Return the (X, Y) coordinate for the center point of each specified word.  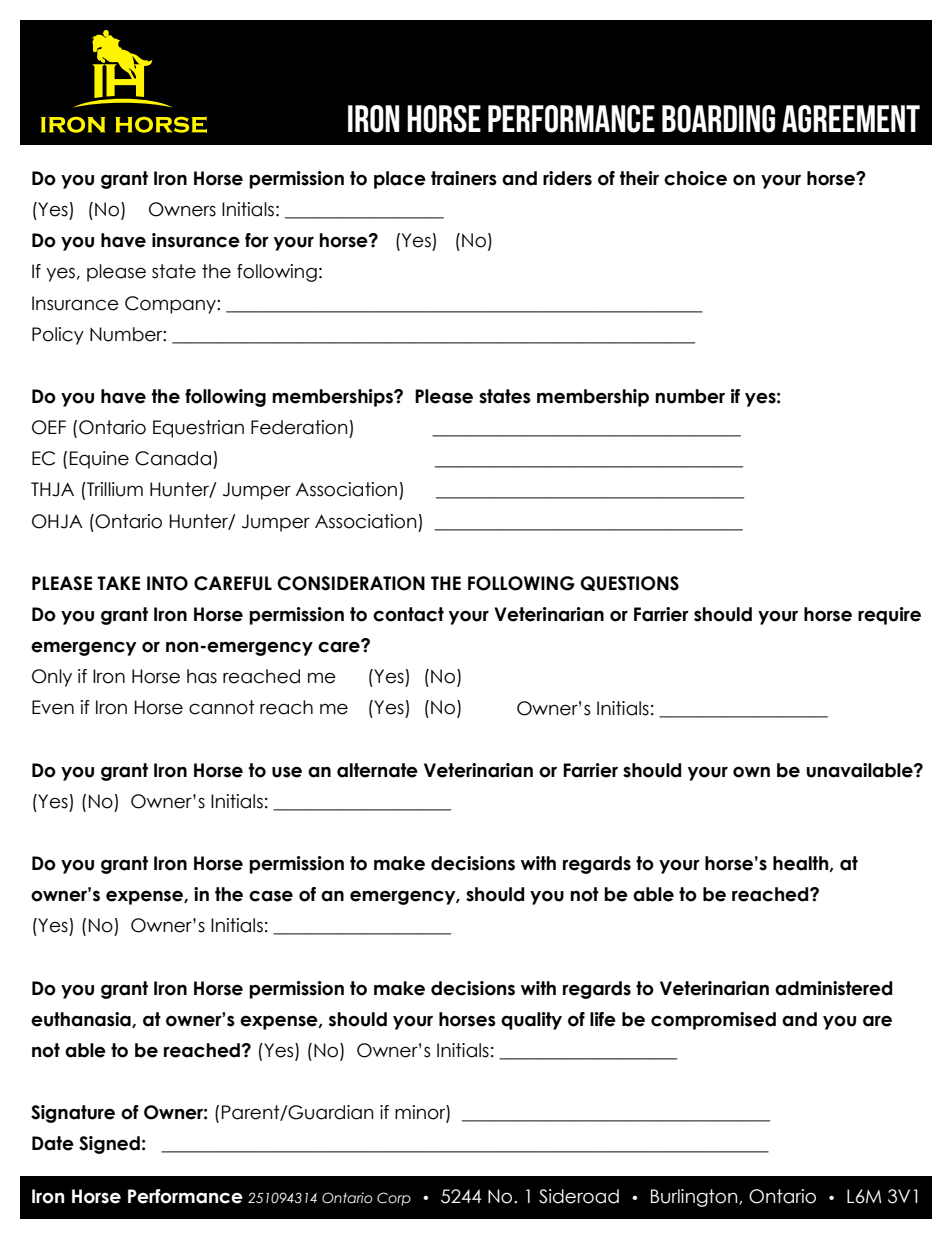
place (400, 180)
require (889, 616)
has (202, 676)
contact (408, 614)
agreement (851, 119)
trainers (464, 178)
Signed (109, 1145)
